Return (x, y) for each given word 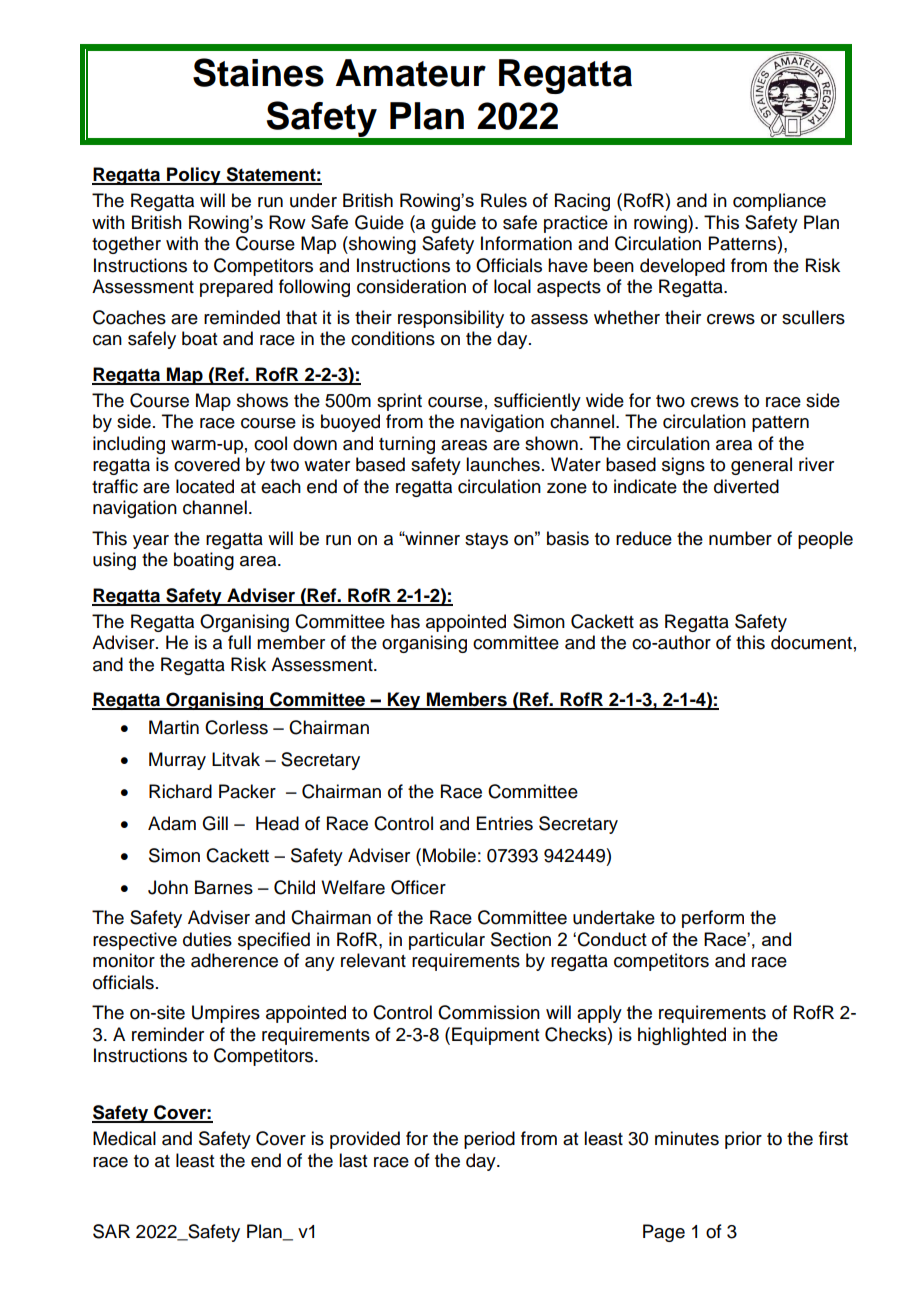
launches (503, 464)
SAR (111, 1231)
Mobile (449, 855)
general (761, 466)
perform (713, 919)
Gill (215, 823)
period (489, 1140)
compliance (779, 202)
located (205, 486)
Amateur (410, 73)
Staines (258, 72)
